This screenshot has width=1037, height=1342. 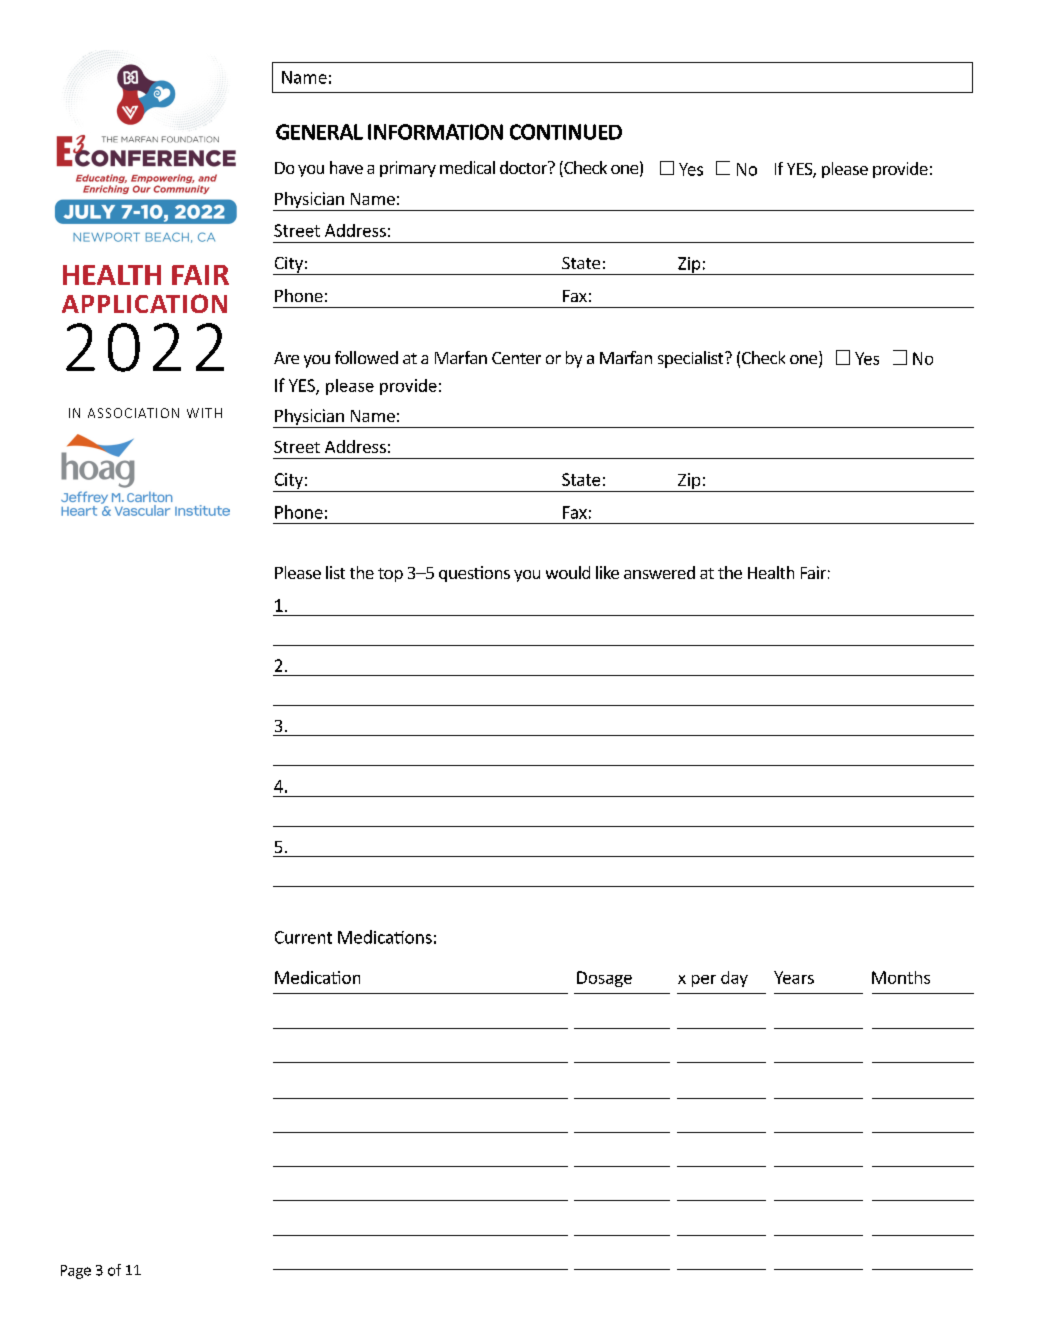 What do you see at coordinates (467, 167) in the screenshot?
I see `medical` at bounding box center [467, 167].
